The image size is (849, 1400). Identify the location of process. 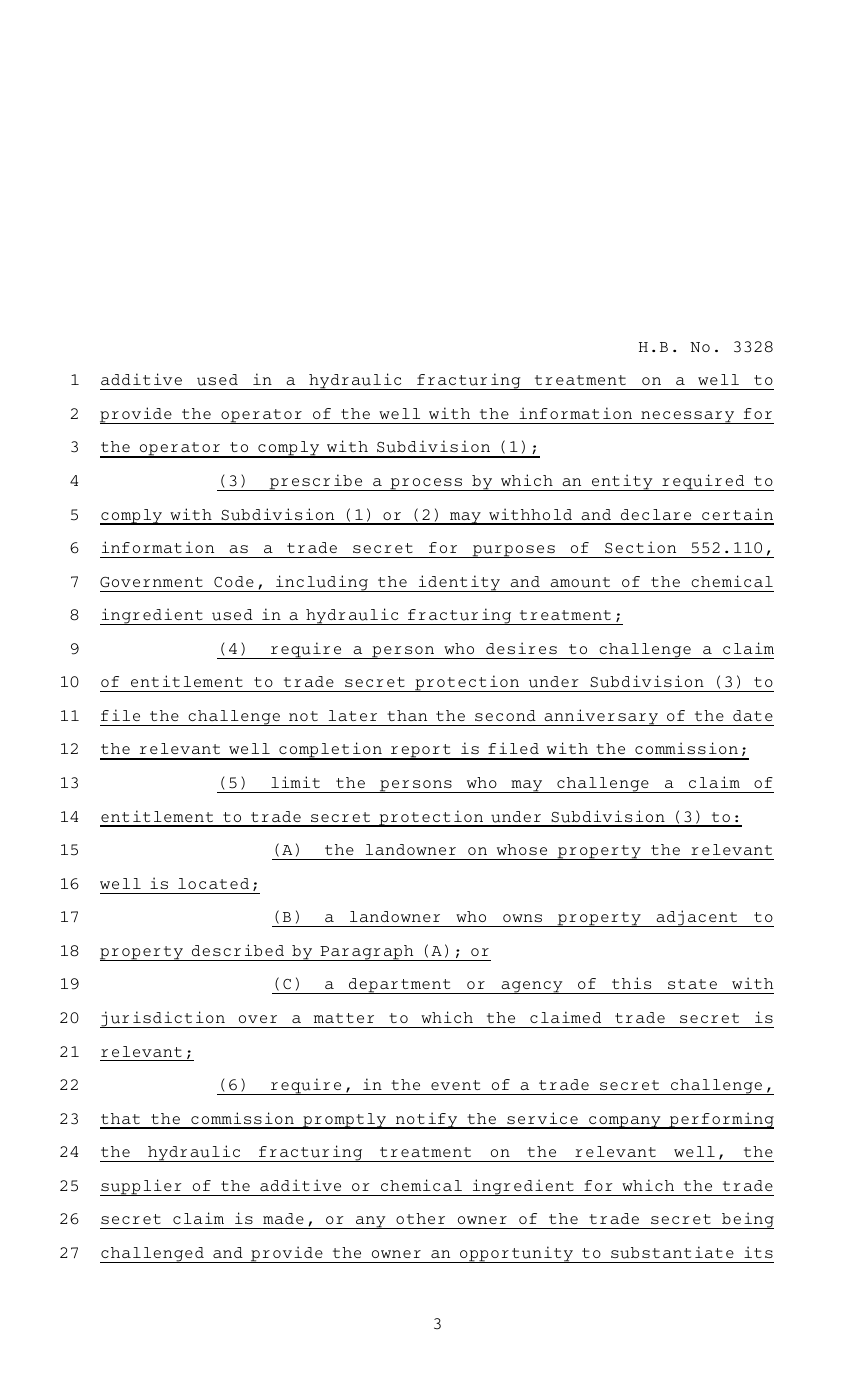
(426, 484).
